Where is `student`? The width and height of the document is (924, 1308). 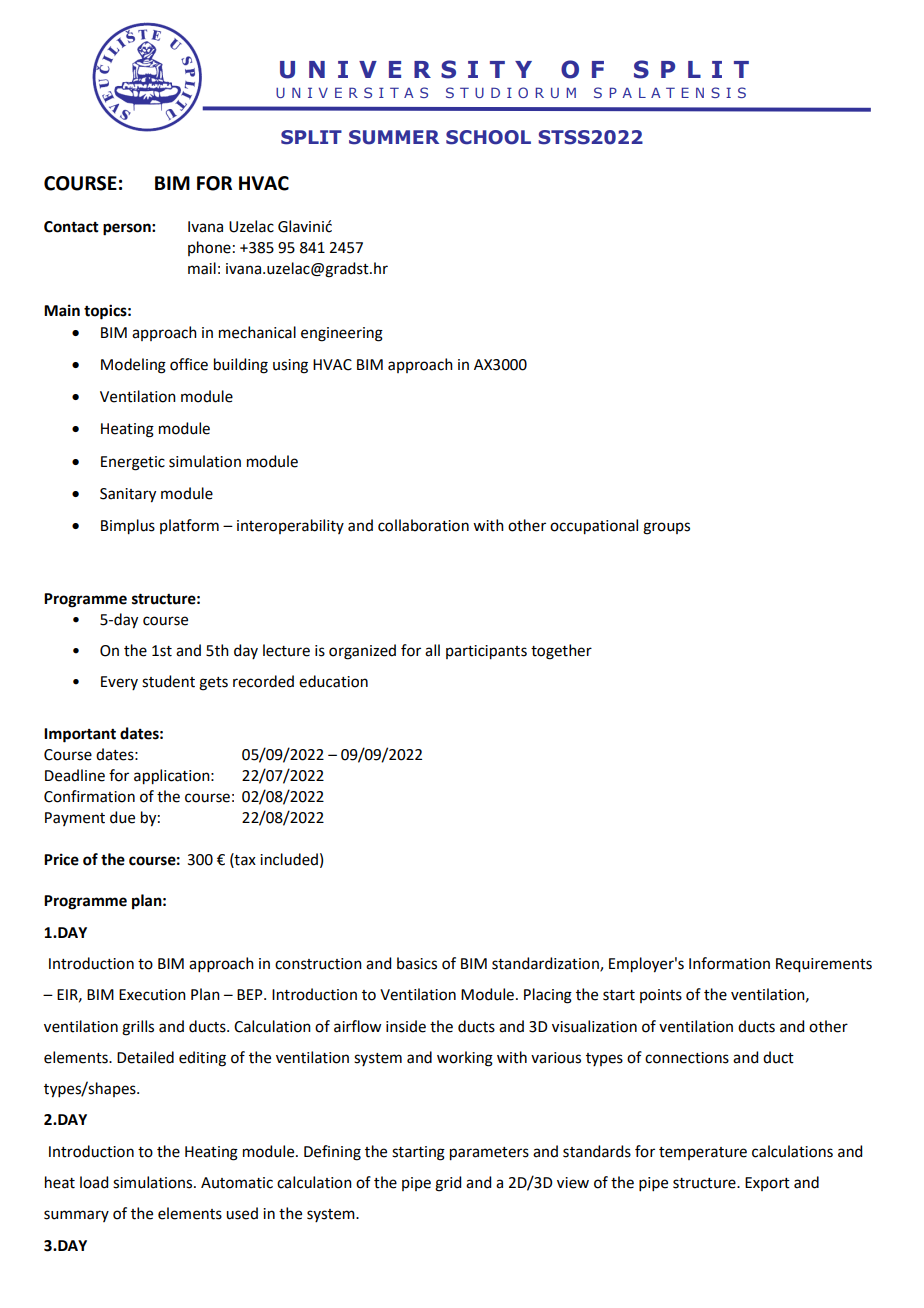
student is located at coordinates (168, 681).
